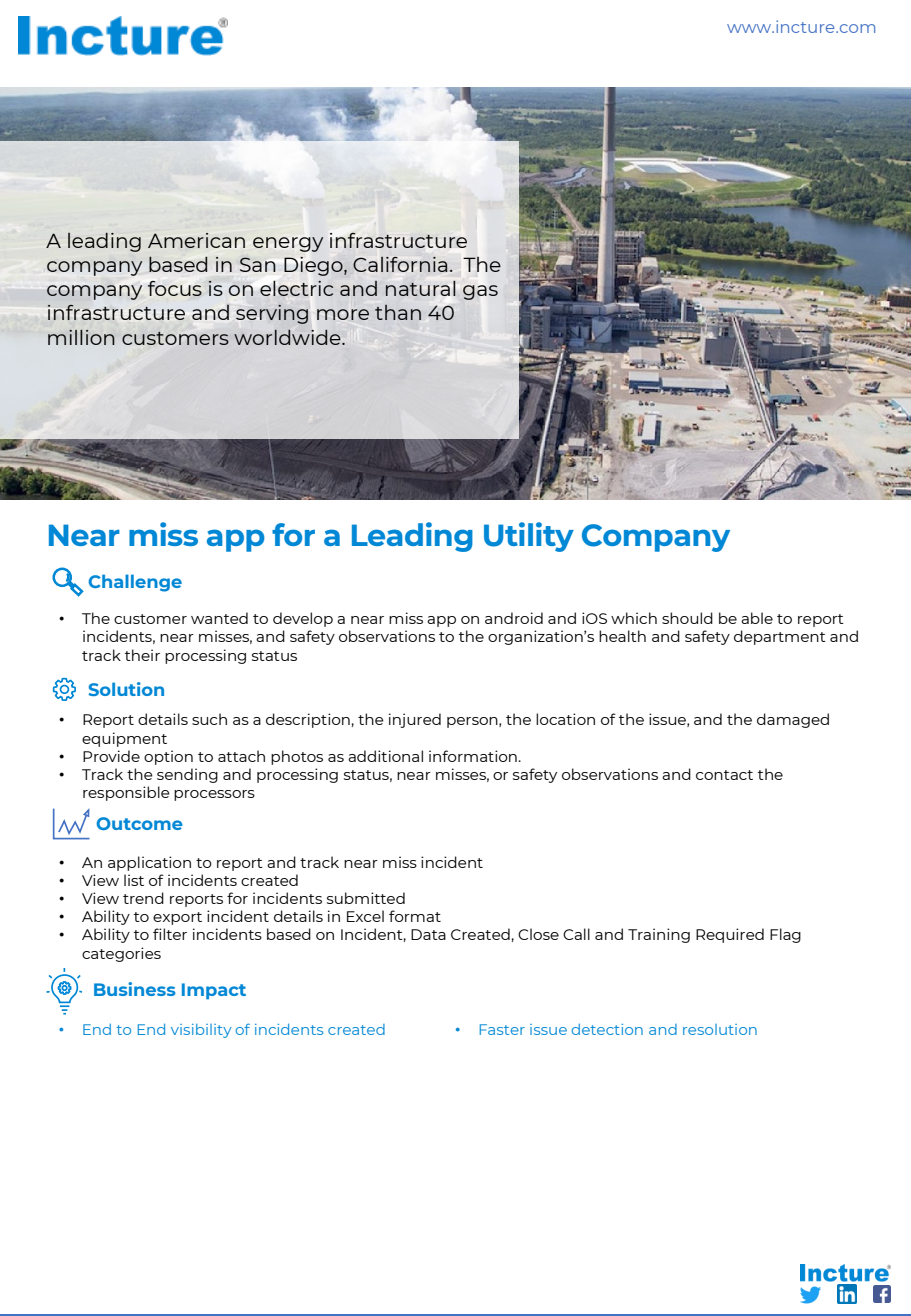 This image has width=911, height=1316. What do you see at coordinates (366, 898) in the image?
I see `submitted` at bounding box center [366, 898].
